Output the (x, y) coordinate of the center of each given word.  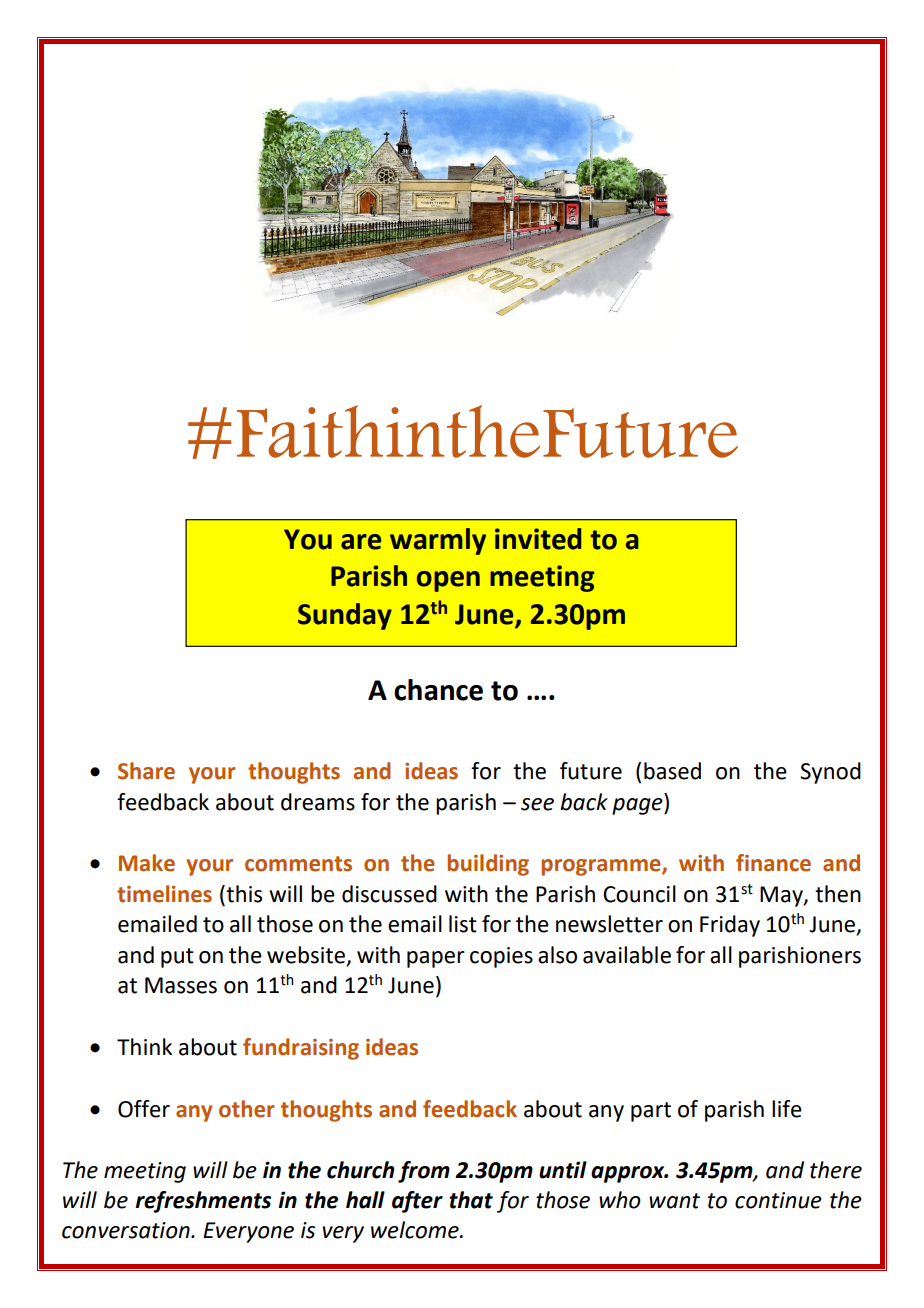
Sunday (345, 616)
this (243, 895)
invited (538, 539)
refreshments (203, 1202)
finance (773, 863)
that (471, 1200)
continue (778, 1200)
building (488, 865)
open (448, 581)
